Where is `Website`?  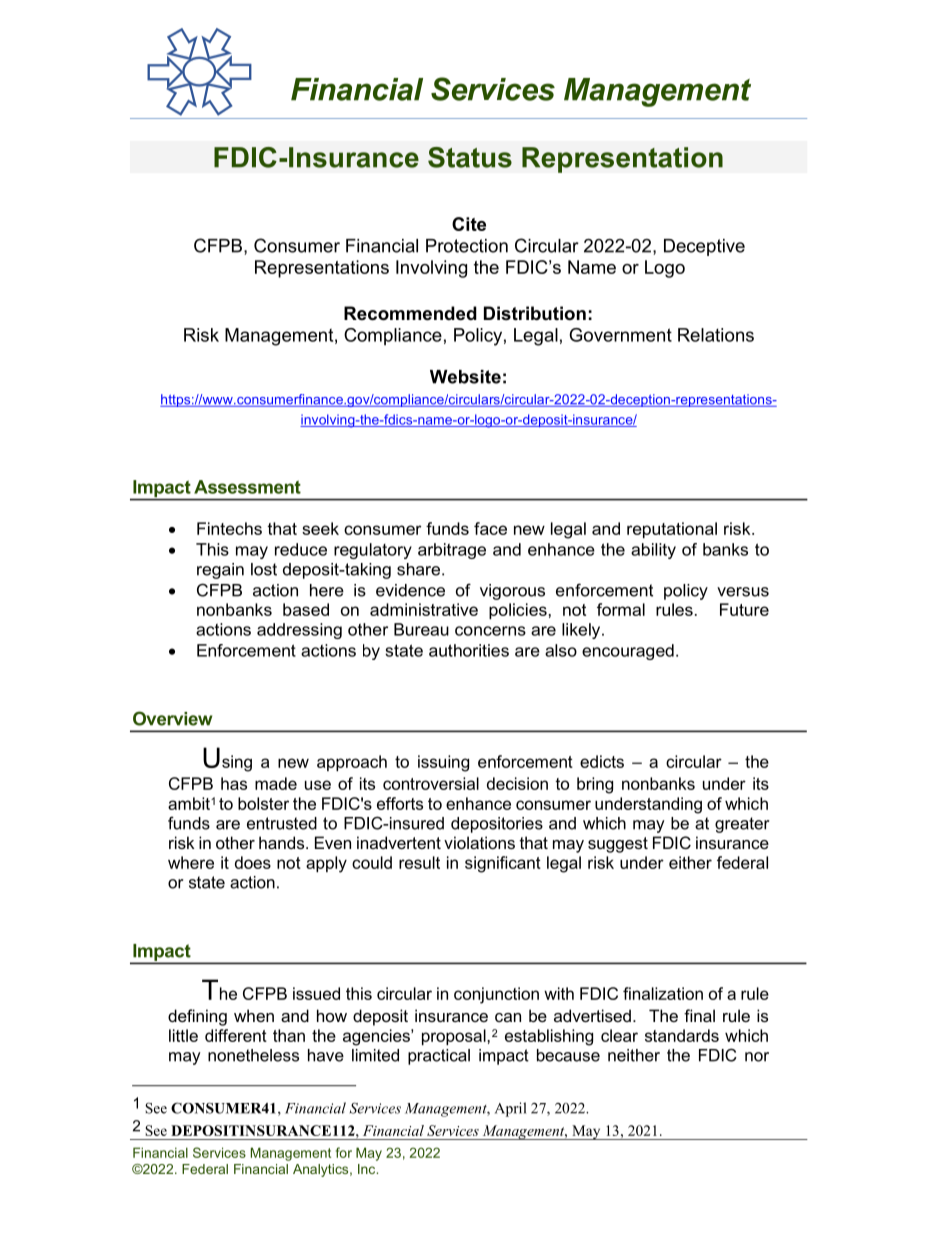
Website is located at coordinates (465, 377).
